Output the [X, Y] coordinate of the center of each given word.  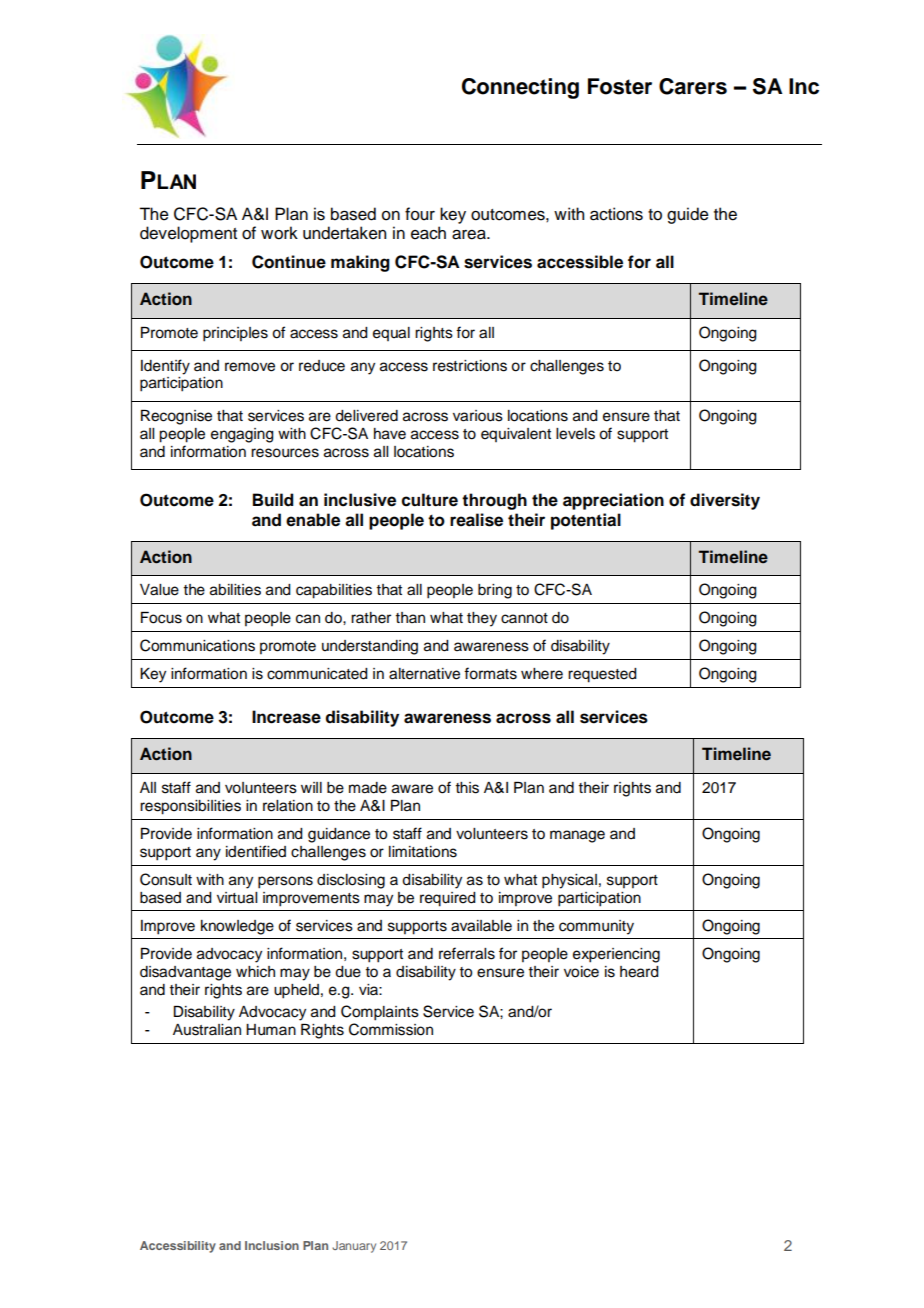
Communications [197, 645]
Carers [693, 86]
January [354, 1247]
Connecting [520, 88]
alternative [424, 674]
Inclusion [272, 1245]
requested [602, 675]
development [188, 234]
